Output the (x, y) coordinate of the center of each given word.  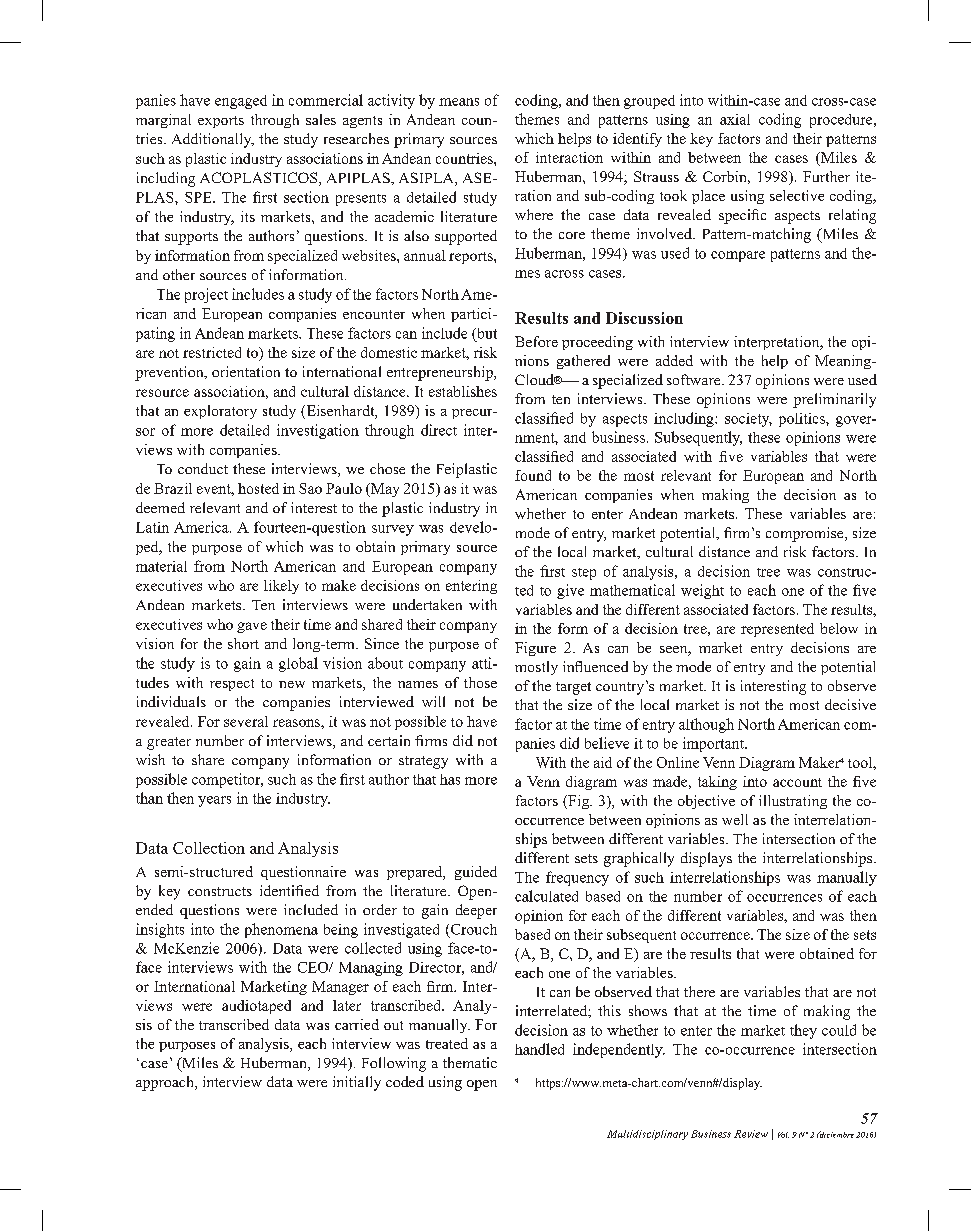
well (735, 819)
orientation (246, 371)
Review (751, 1134)
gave (252, 627)
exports (221, 122)
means (459, 102)
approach (166, 1083)
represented (777, 630)
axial (735, 119)
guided (476, 873)
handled (539, 1049)
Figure (535, 649)
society (748, 420)
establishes (463, 391)
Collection (209, 848)
